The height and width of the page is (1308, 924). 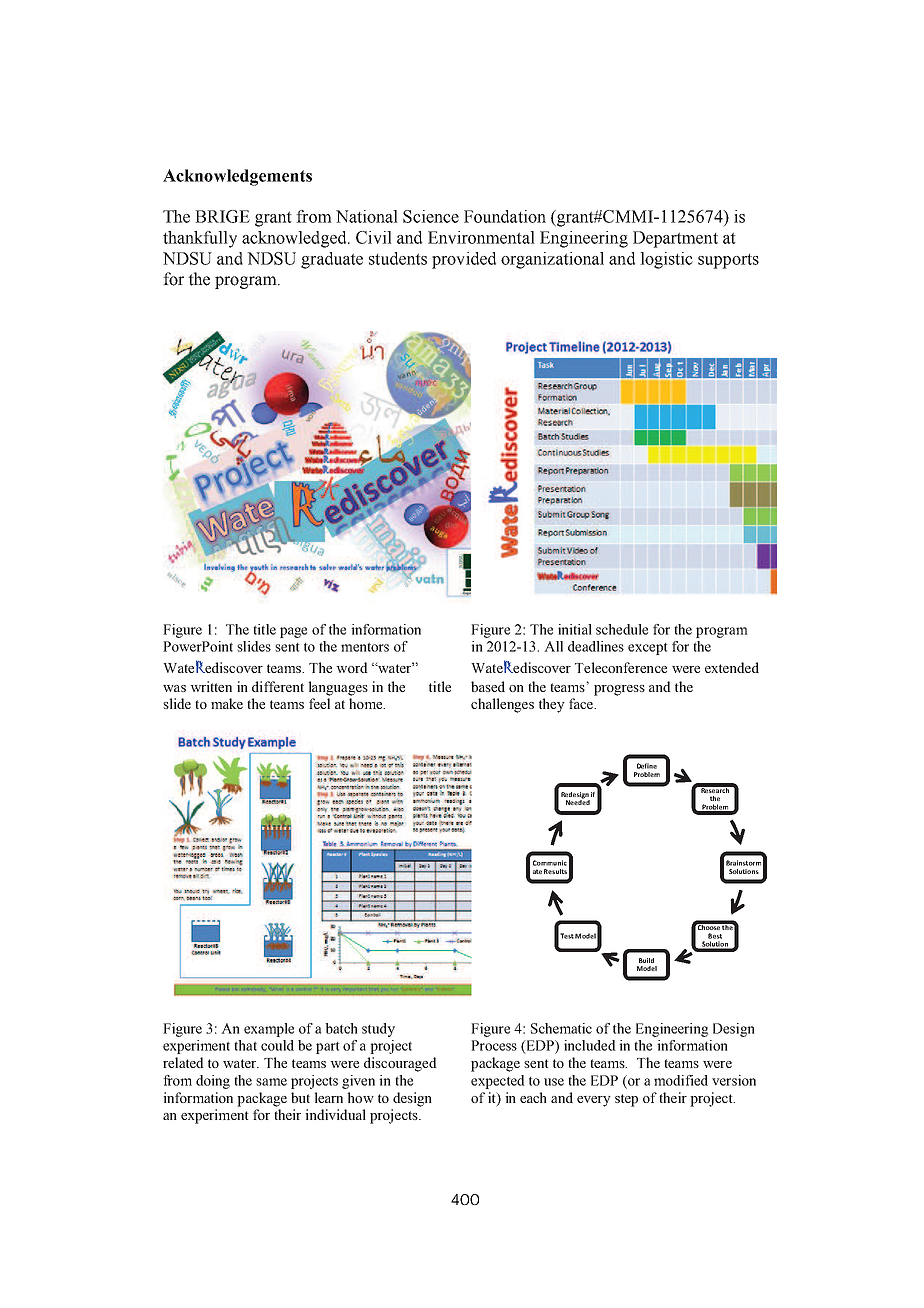 What do you see at coordinates (293, 632) in the page?
I see `page` at bounding box center [293, 632].
